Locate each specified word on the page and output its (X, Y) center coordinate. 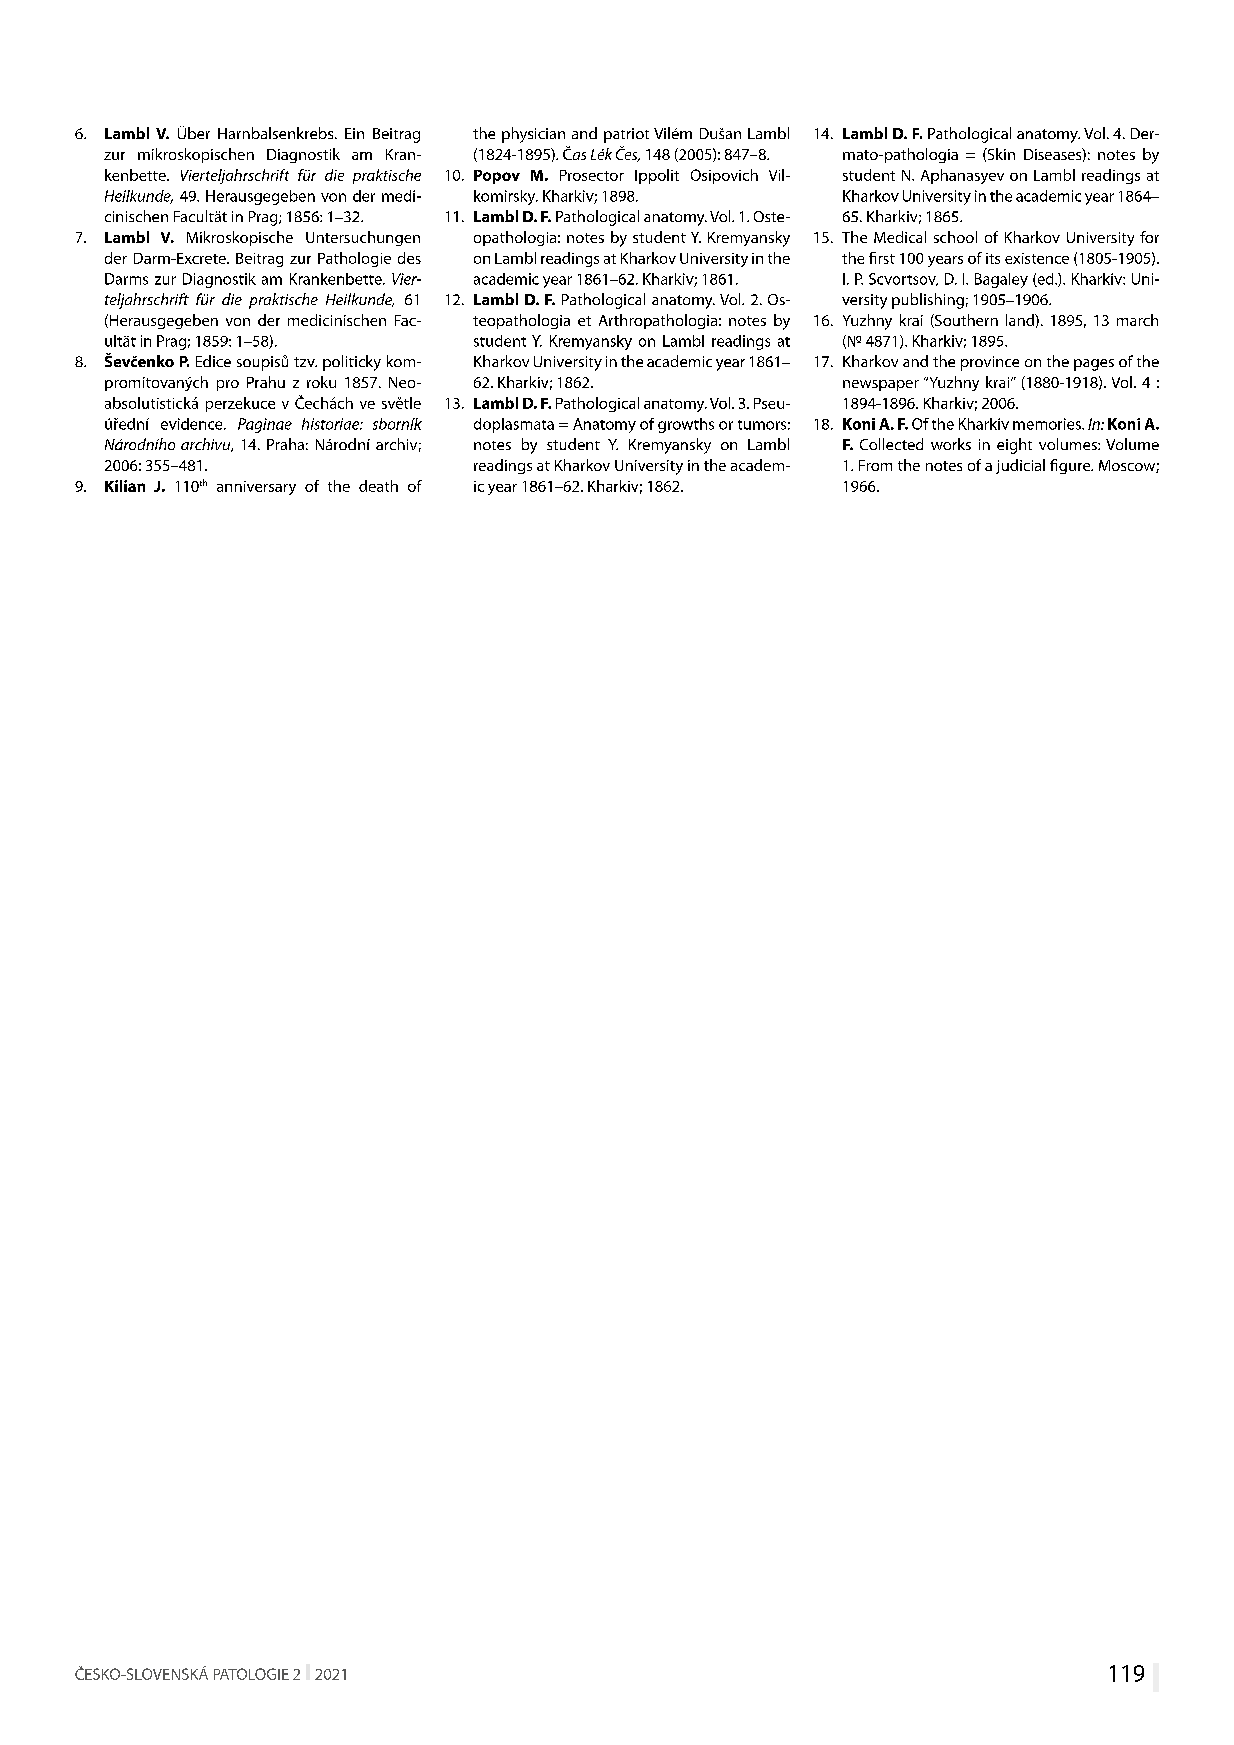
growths (686, 425)
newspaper (881, 385)
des (409, 258)
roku (321, 382)
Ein (354, 133)
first (882, 258)
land (1021, 320)
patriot (626, 135)
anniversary (256, 488)
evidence (193, 424)
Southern (965, 321)
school (955, 237)
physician (533, 135)
